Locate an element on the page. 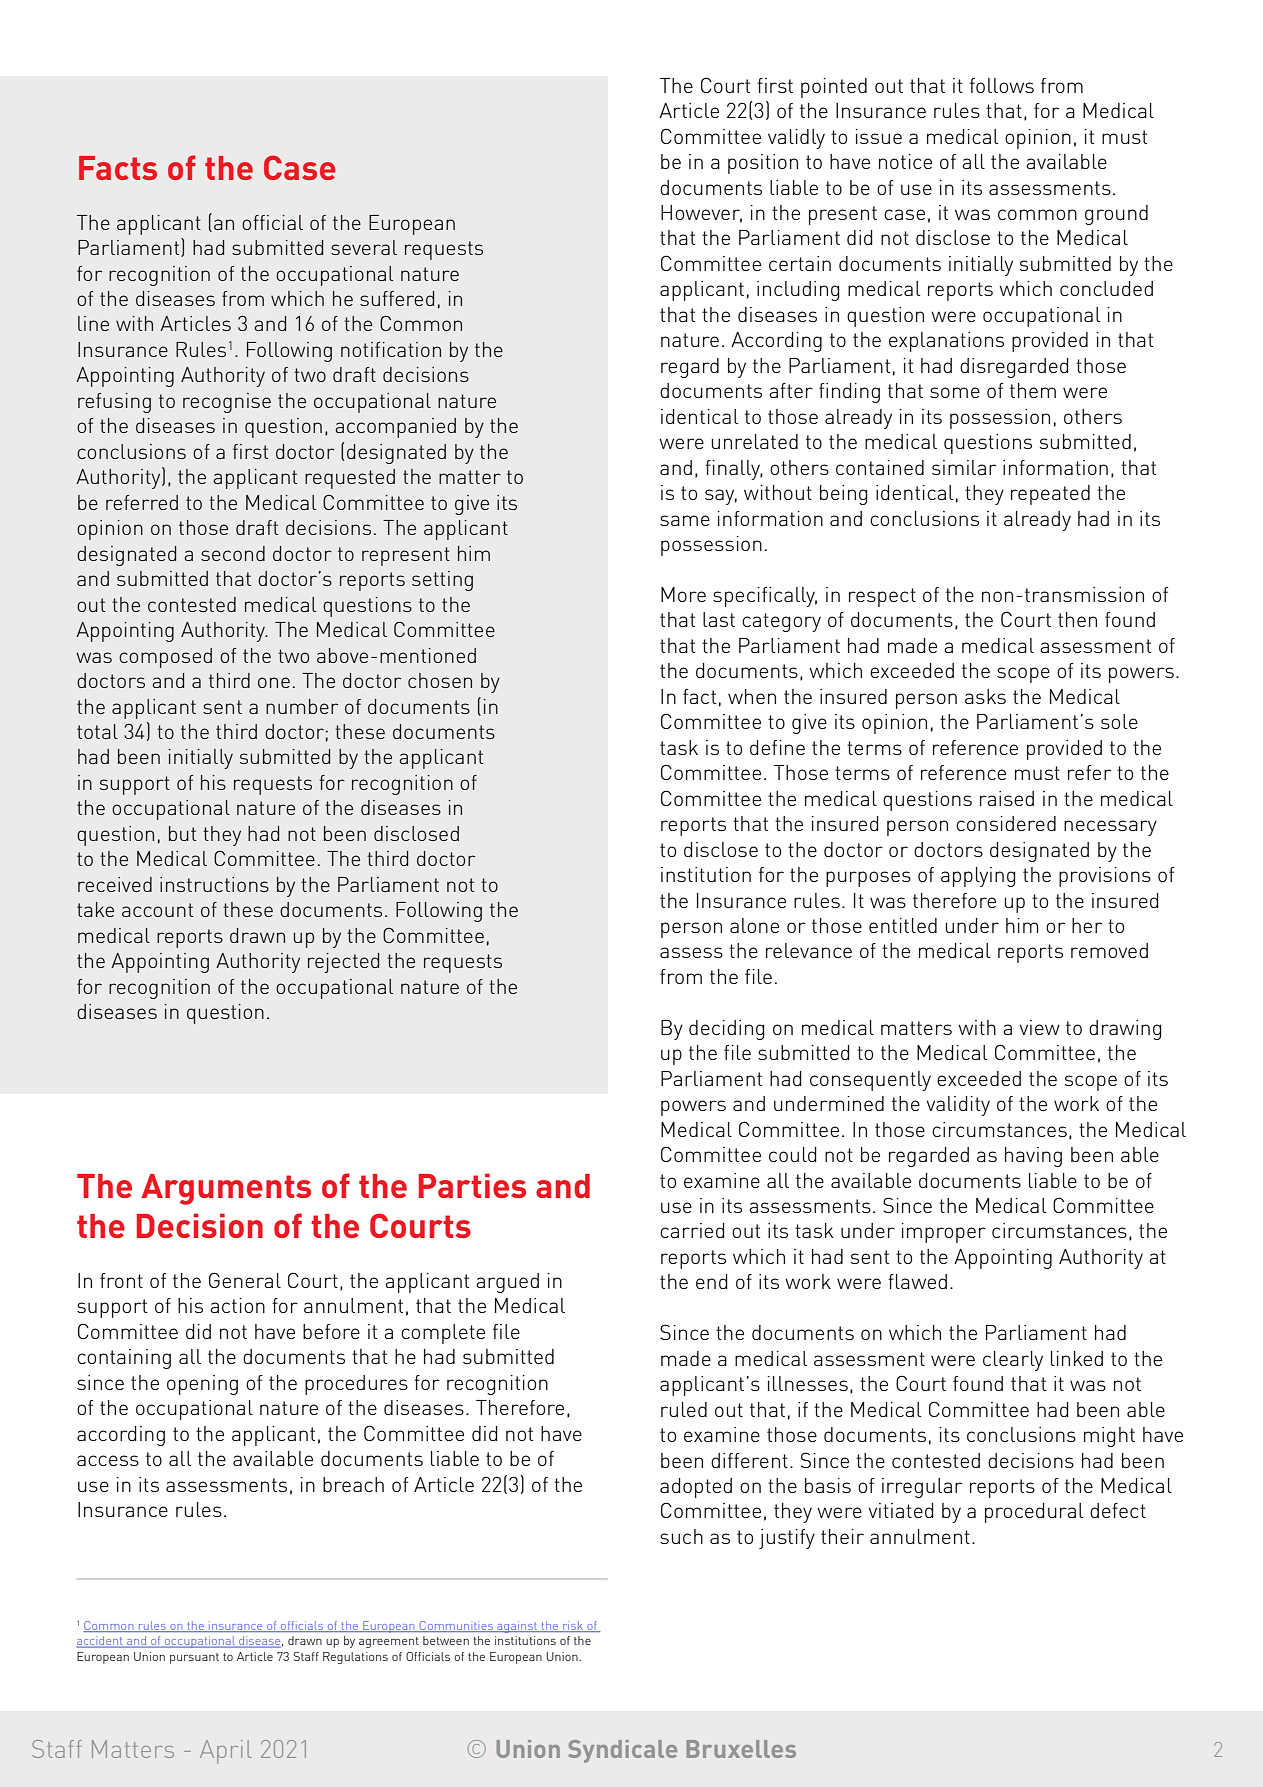 This page has height=1787, width=1263. position is located at coordinates (763, 164).
